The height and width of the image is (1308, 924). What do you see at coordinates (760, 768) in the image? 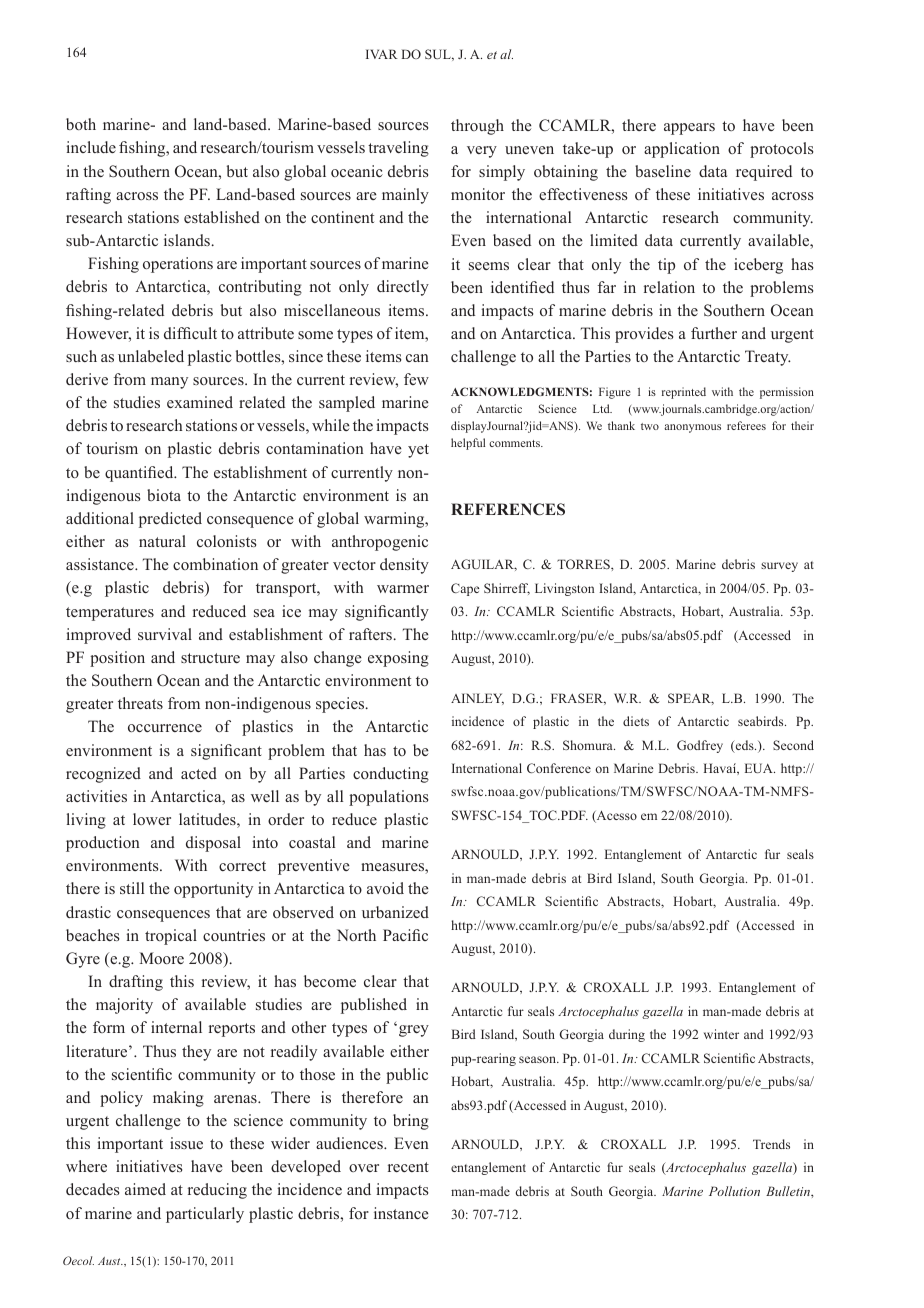
I see `EUA` at bounding box center [760, 768].
